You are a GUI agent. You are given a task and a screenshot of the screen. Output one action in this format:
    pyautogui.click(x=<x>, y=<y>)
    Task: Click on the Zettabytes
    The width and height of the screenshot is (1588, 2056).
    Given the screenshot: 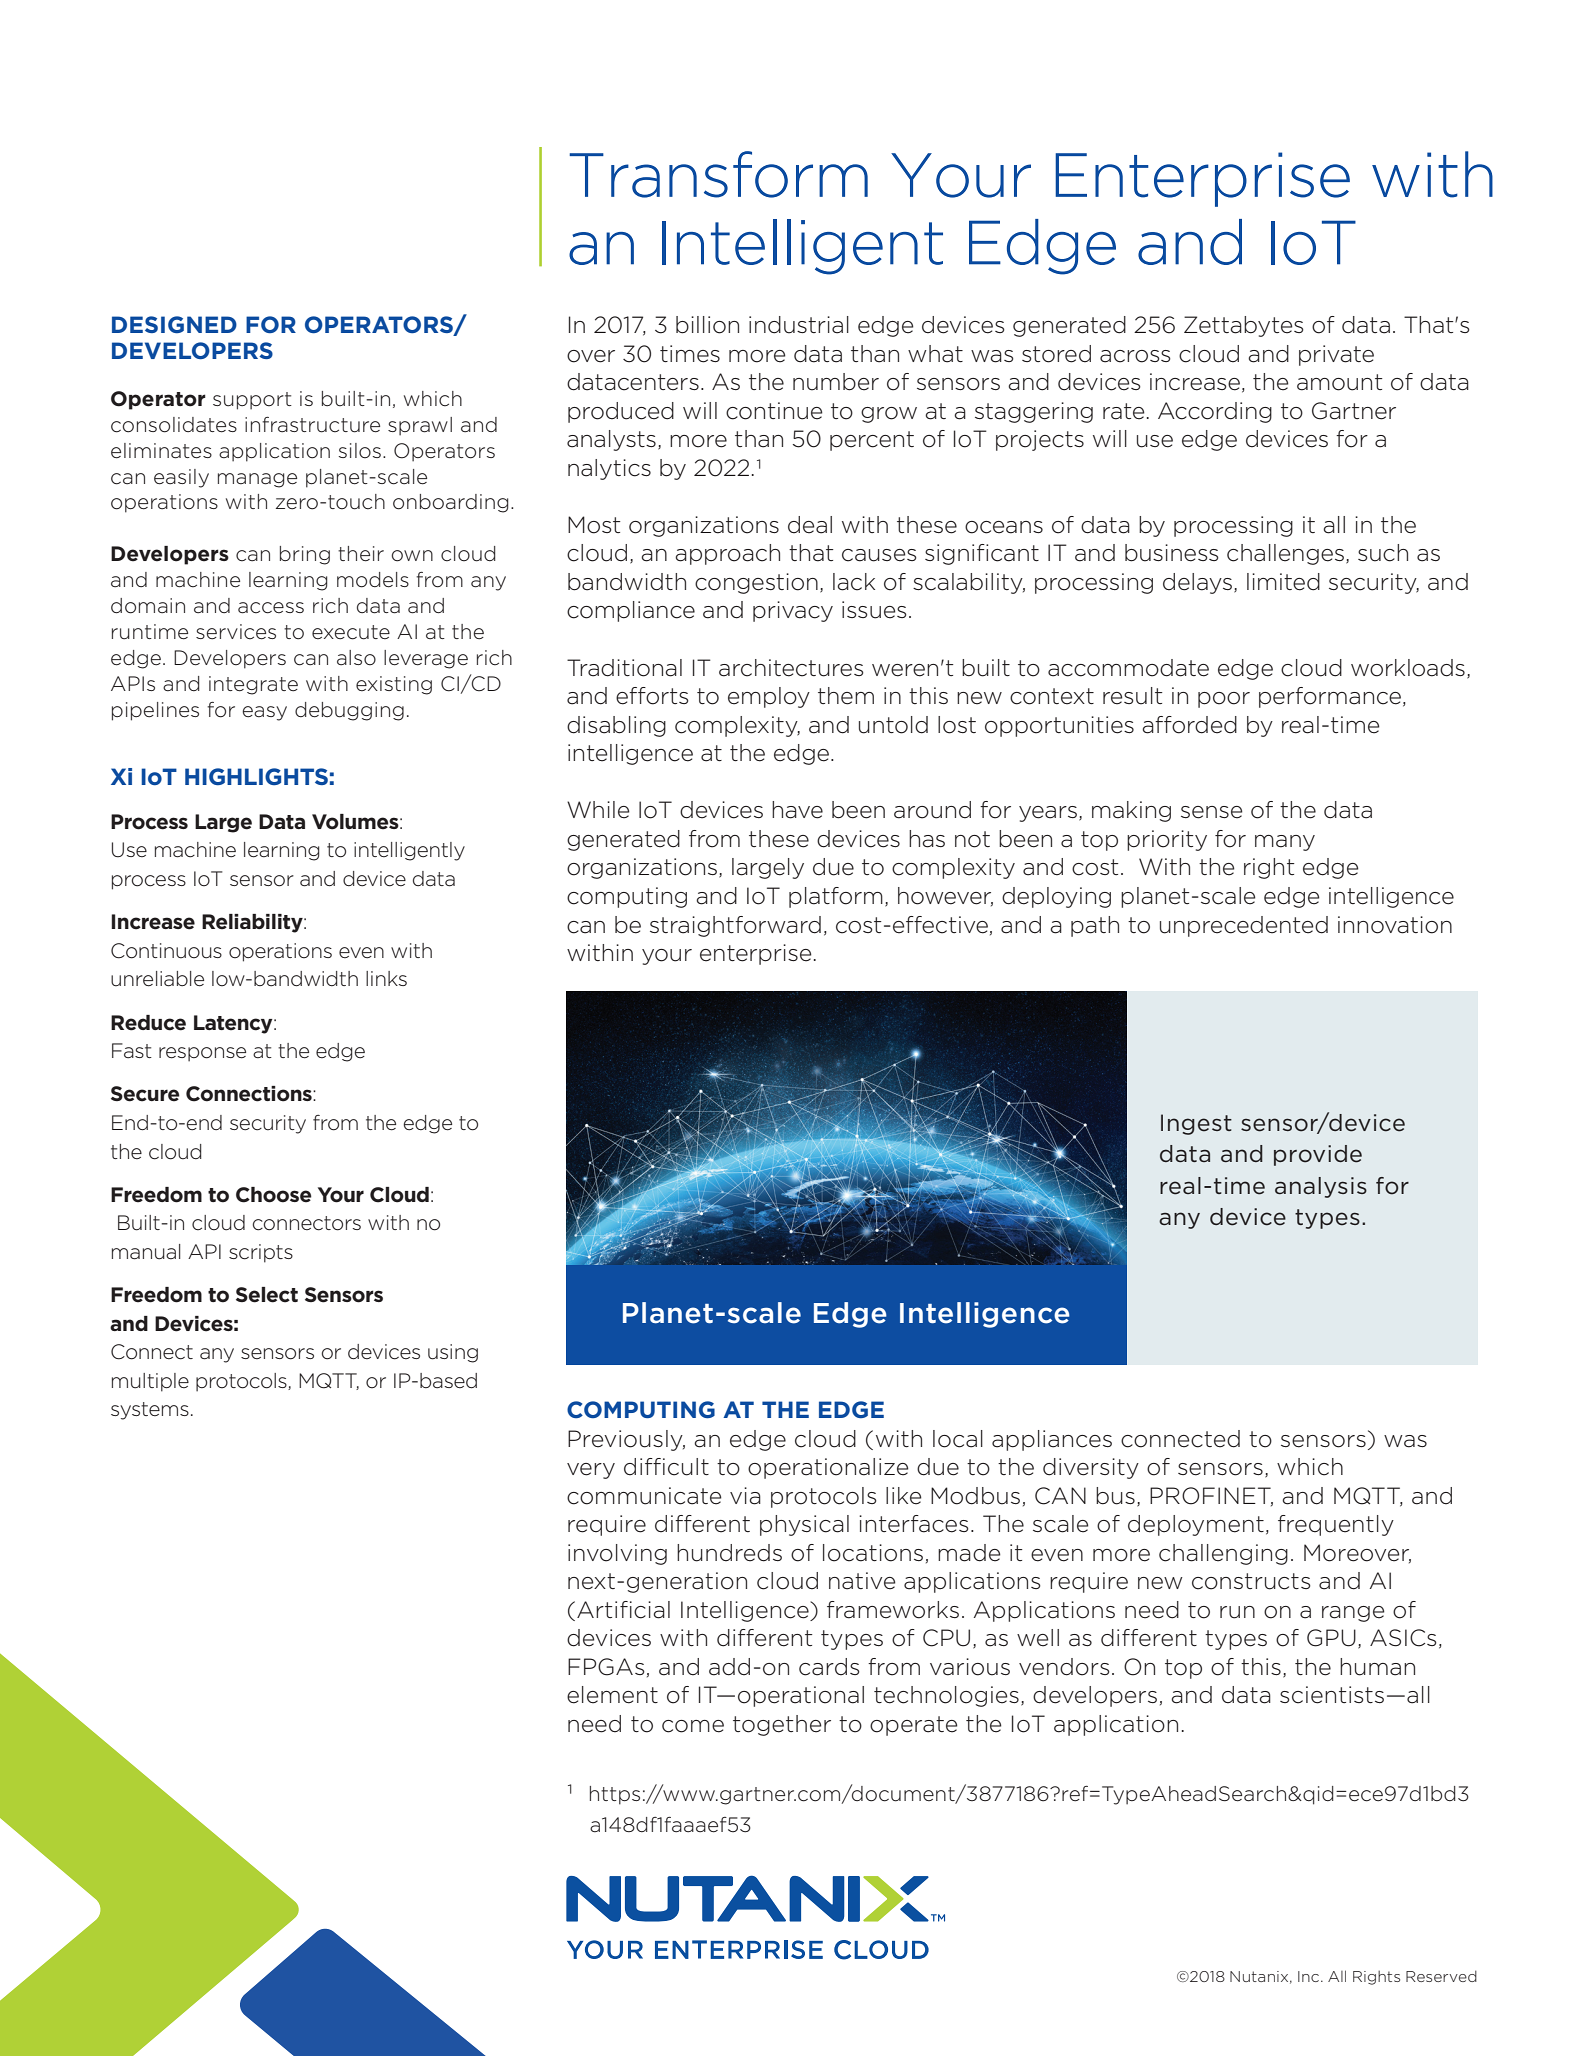 What is the action you would take?
    pyautogui.click(x=1244, y=326)
